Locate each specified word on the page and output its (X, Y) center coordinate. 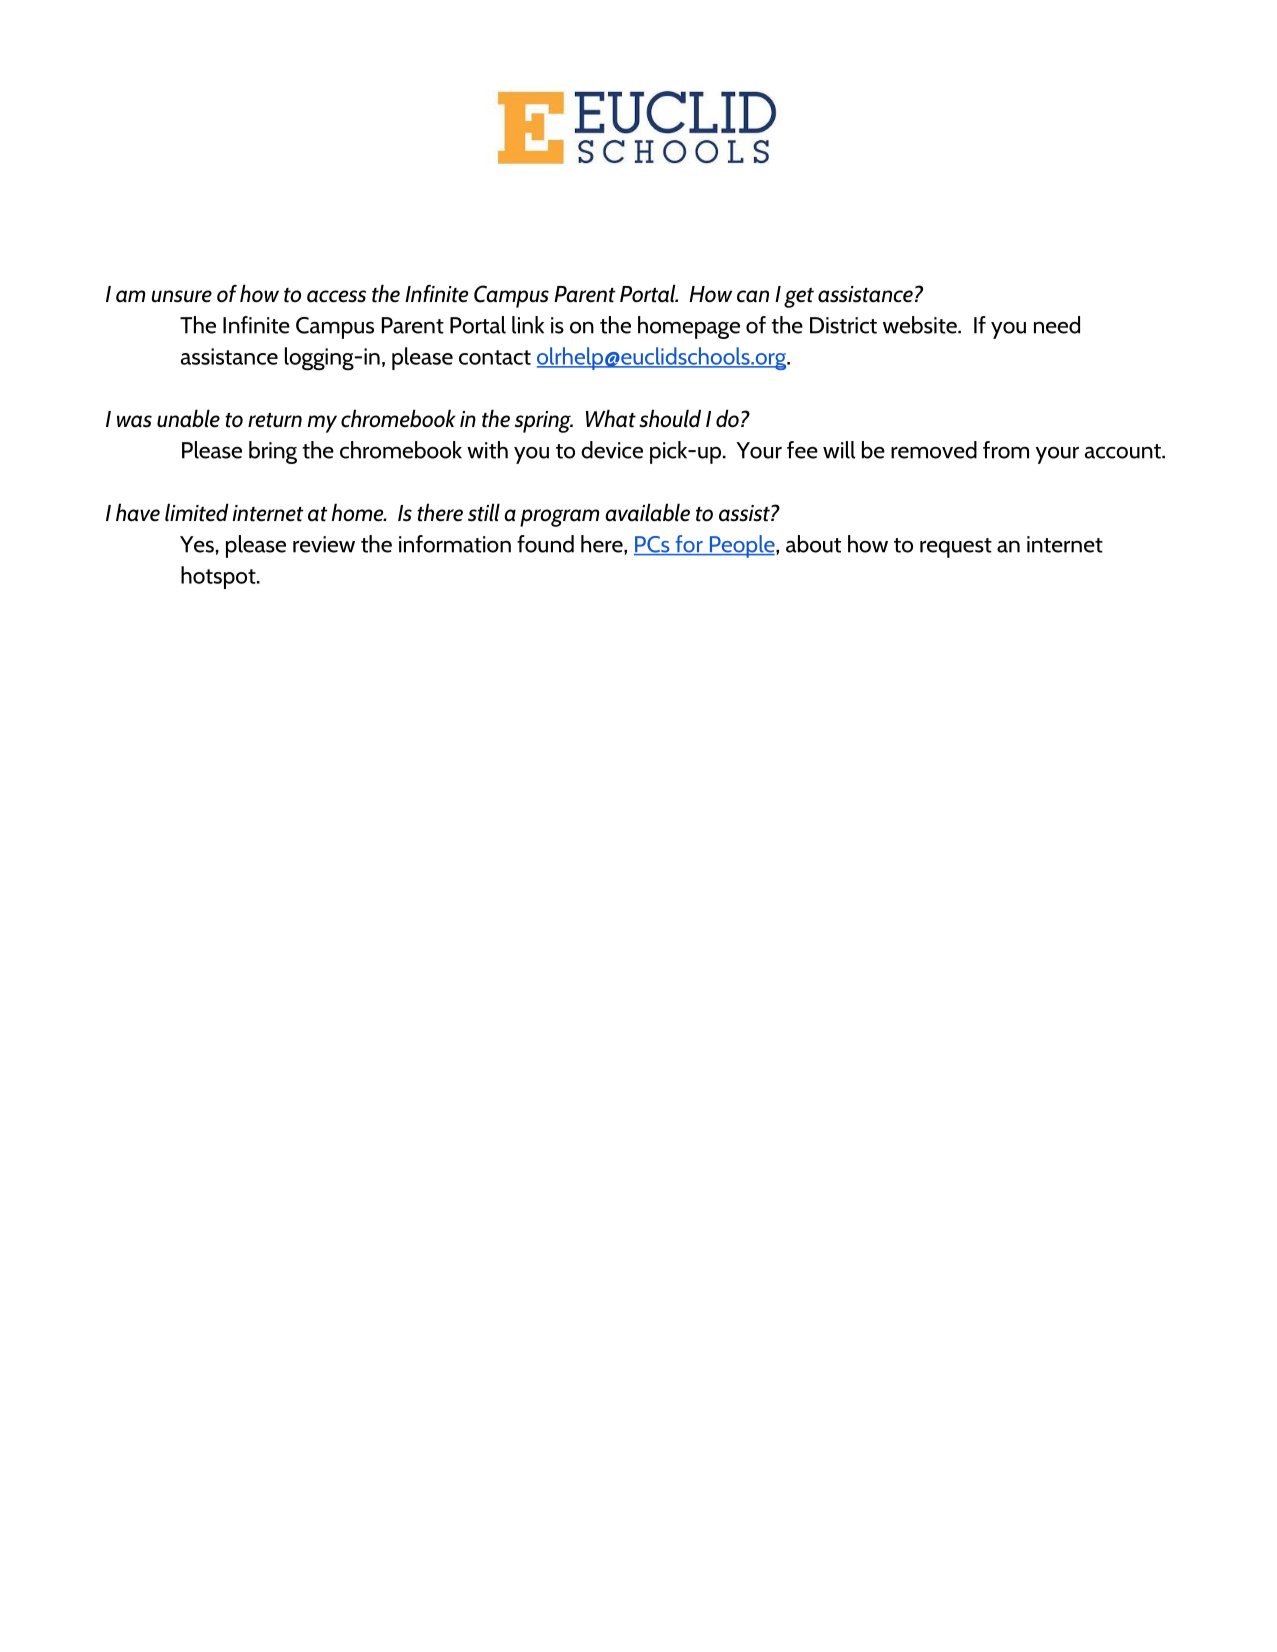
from (1006, 450)
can (753, 296)
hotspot (219, 577)
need (1057, 325)
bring (273, 452)
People (742, 546)
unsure (182, 296)
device (612, 450)
